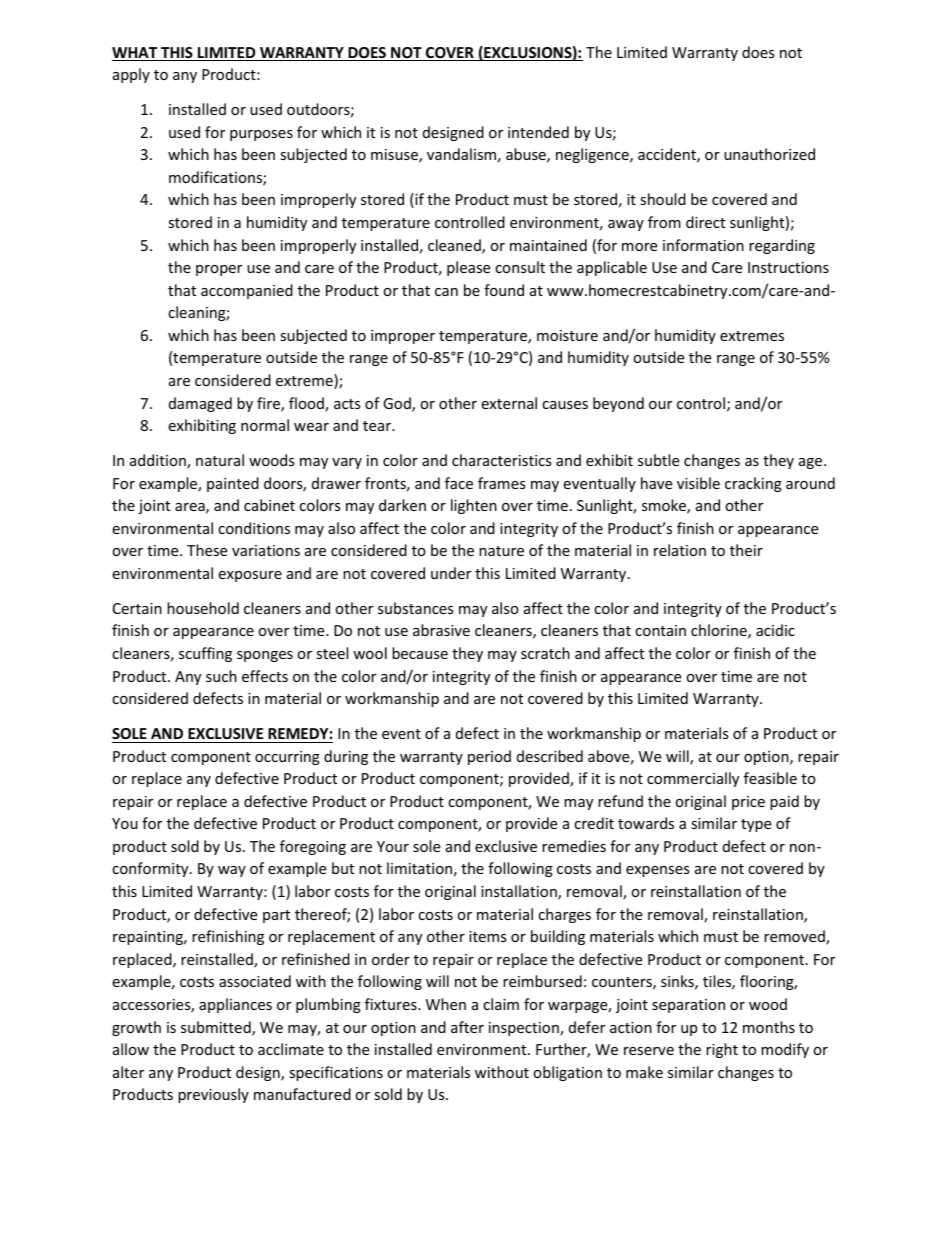 The width and height of the page is (952, 1233). Describe the element at coordinates (451, 573) in the page. I see `under` at that location.
